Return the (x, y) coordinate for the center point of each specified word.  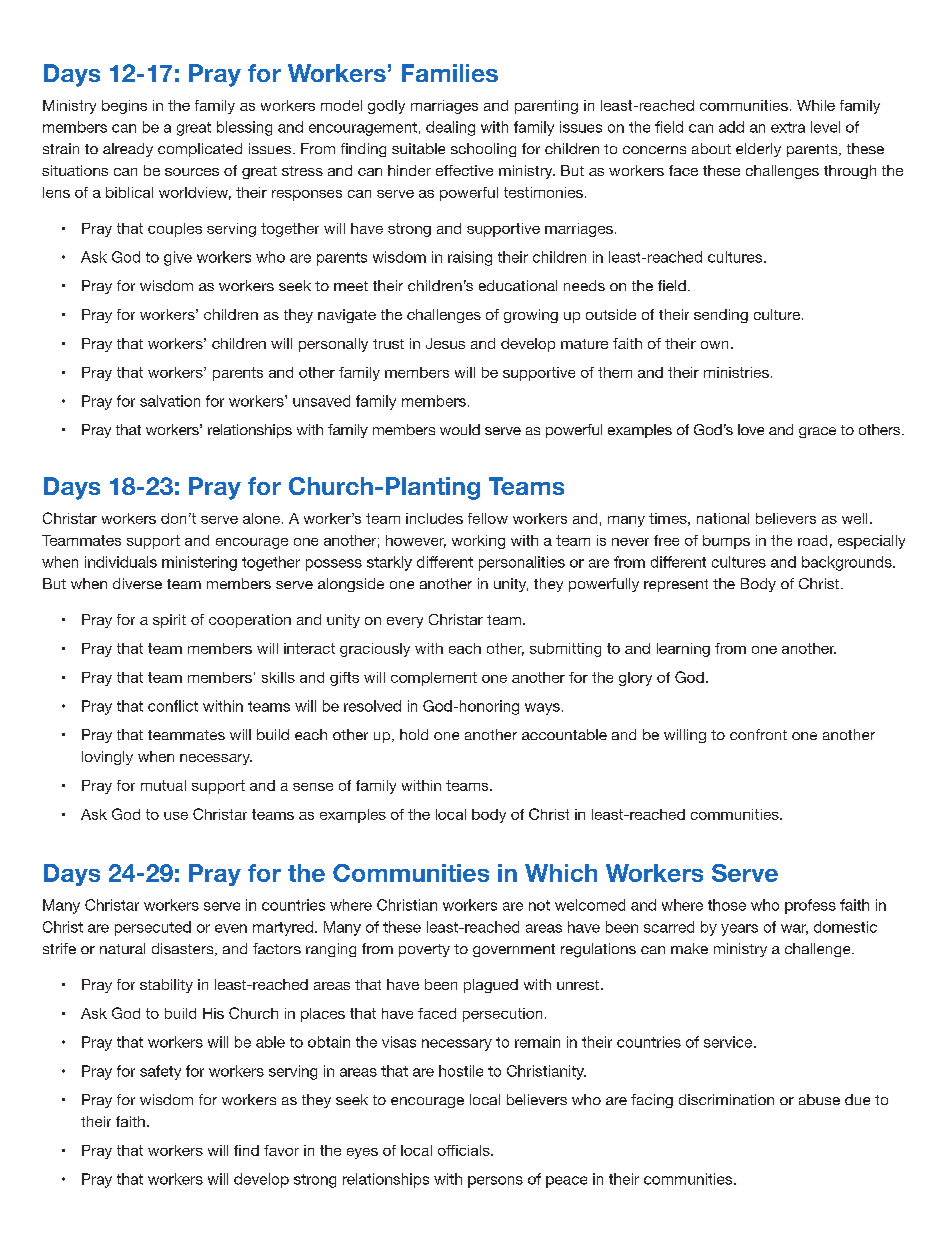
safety (160, 1072)
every (405, 622)
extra (788, 127)
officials (465, 1150)
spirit (169, 621)
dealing (450, 128)
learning (683, 650)
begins (124, 107)
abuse (819, 1099)
